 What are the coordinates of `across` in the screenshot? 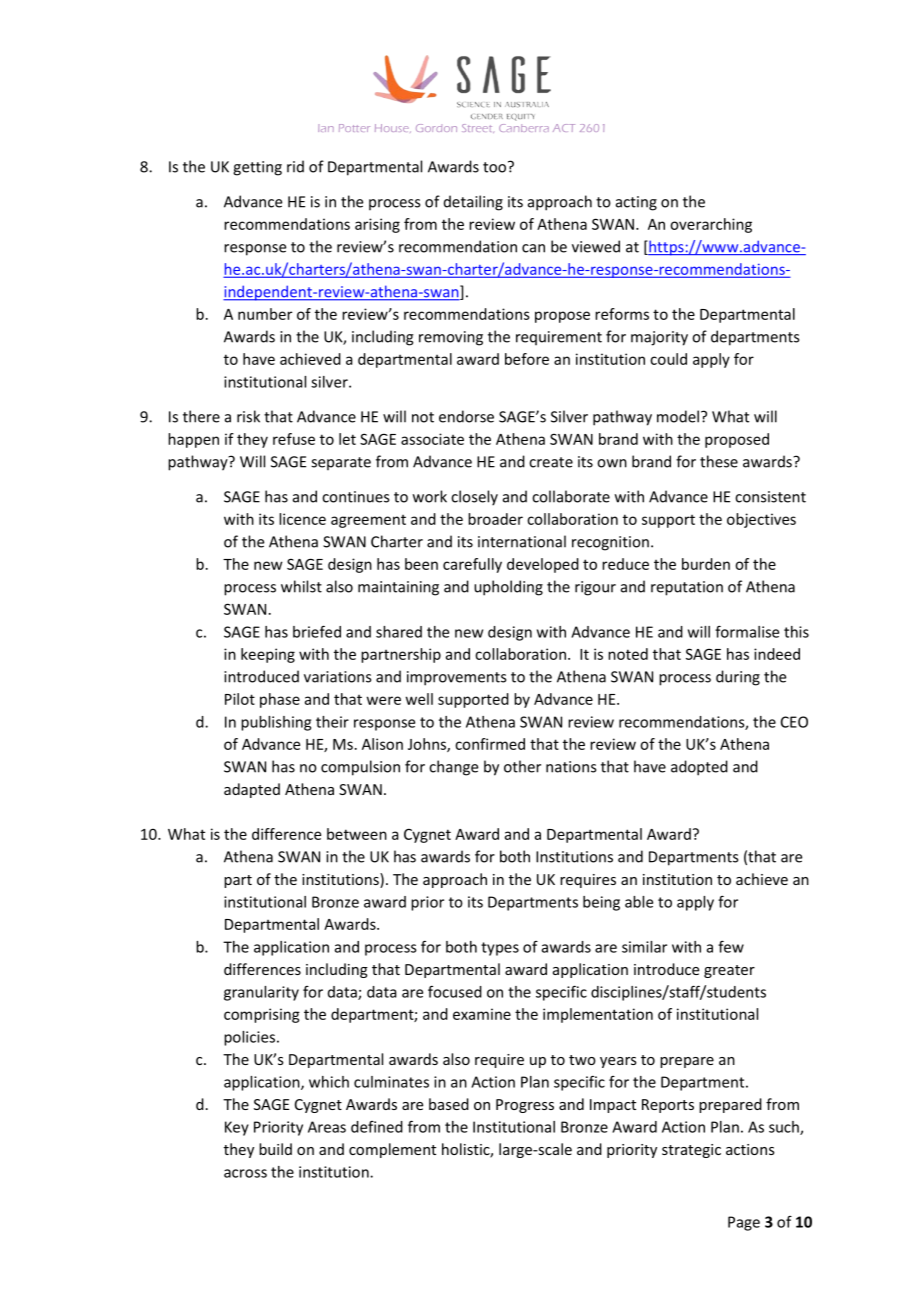 It's located at (245, 1173).
